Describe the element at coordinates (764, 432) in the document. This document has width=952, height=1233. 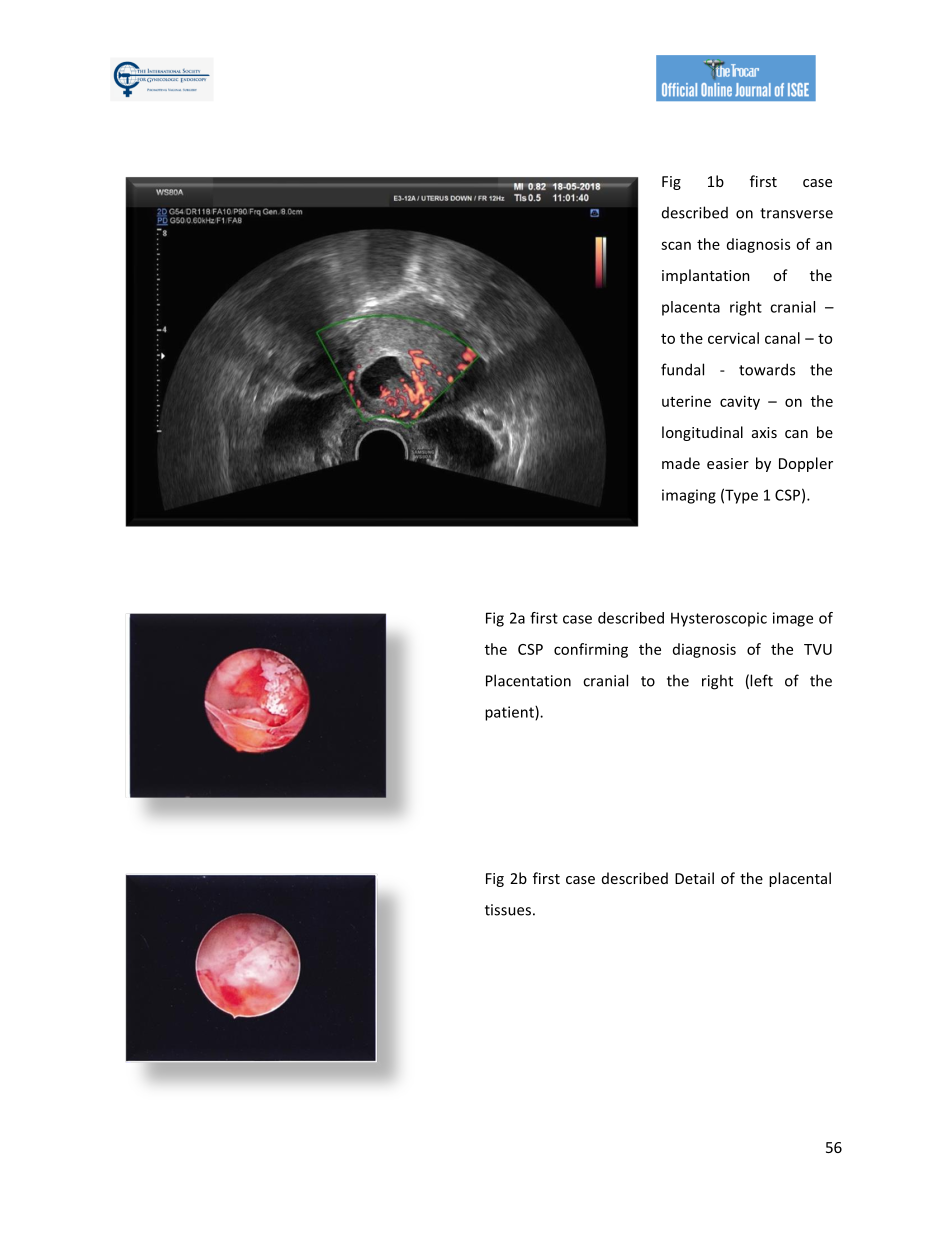
I see `axis` at that location.
